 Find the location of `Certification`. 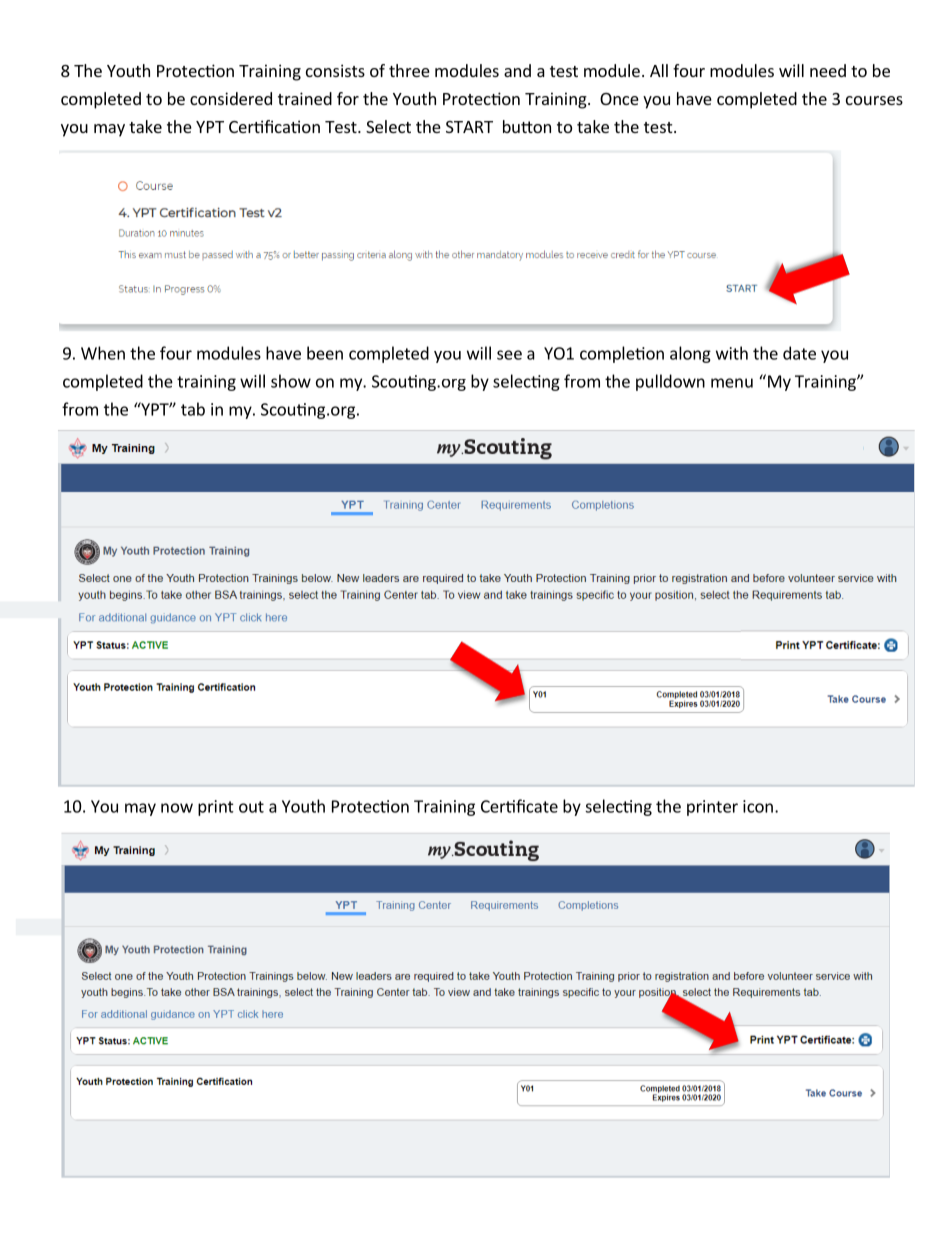

Certification is located at coordinates (274, 126).
